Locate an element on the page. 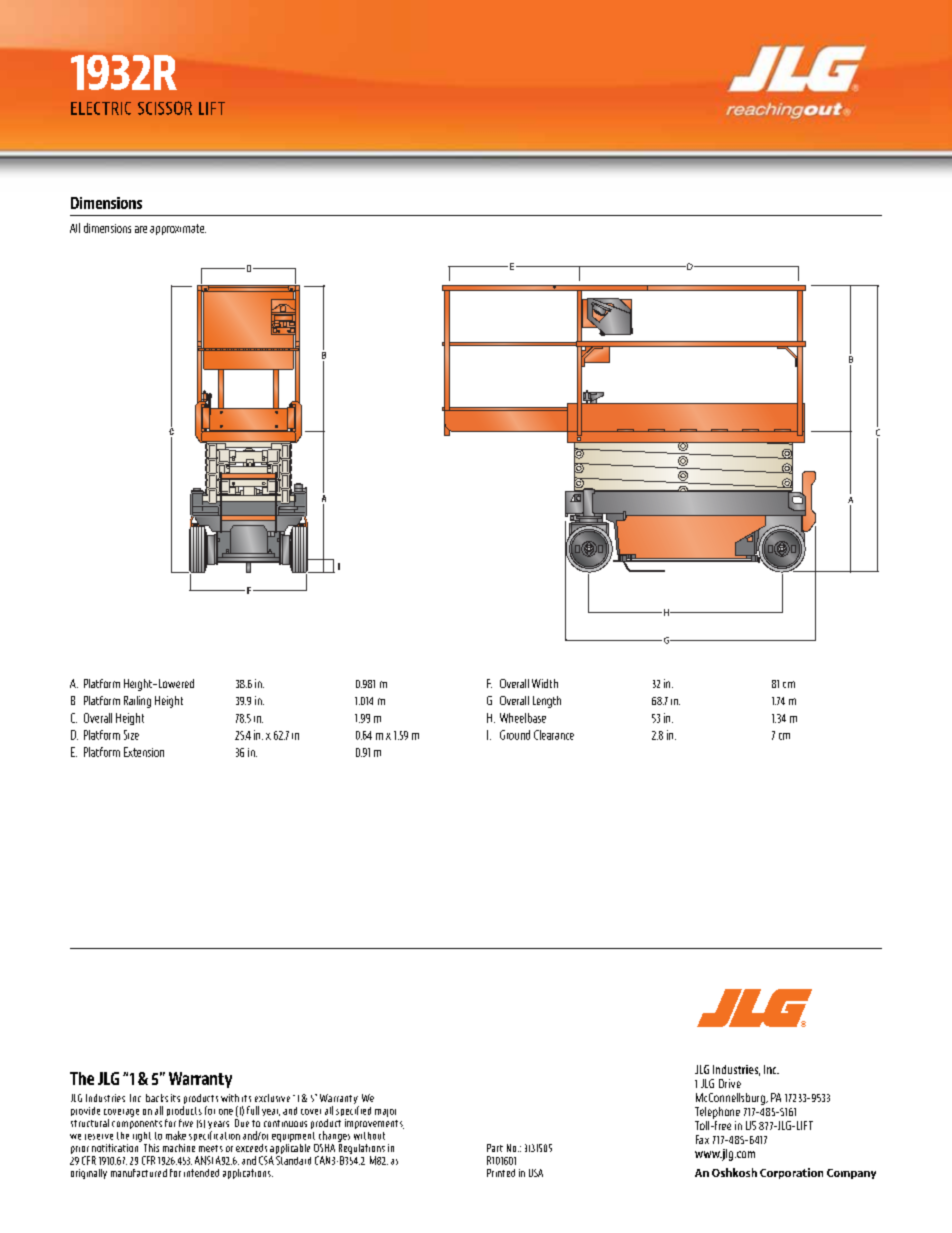 The image size is (952, 1233). are is located at coordinates (141, 229).
